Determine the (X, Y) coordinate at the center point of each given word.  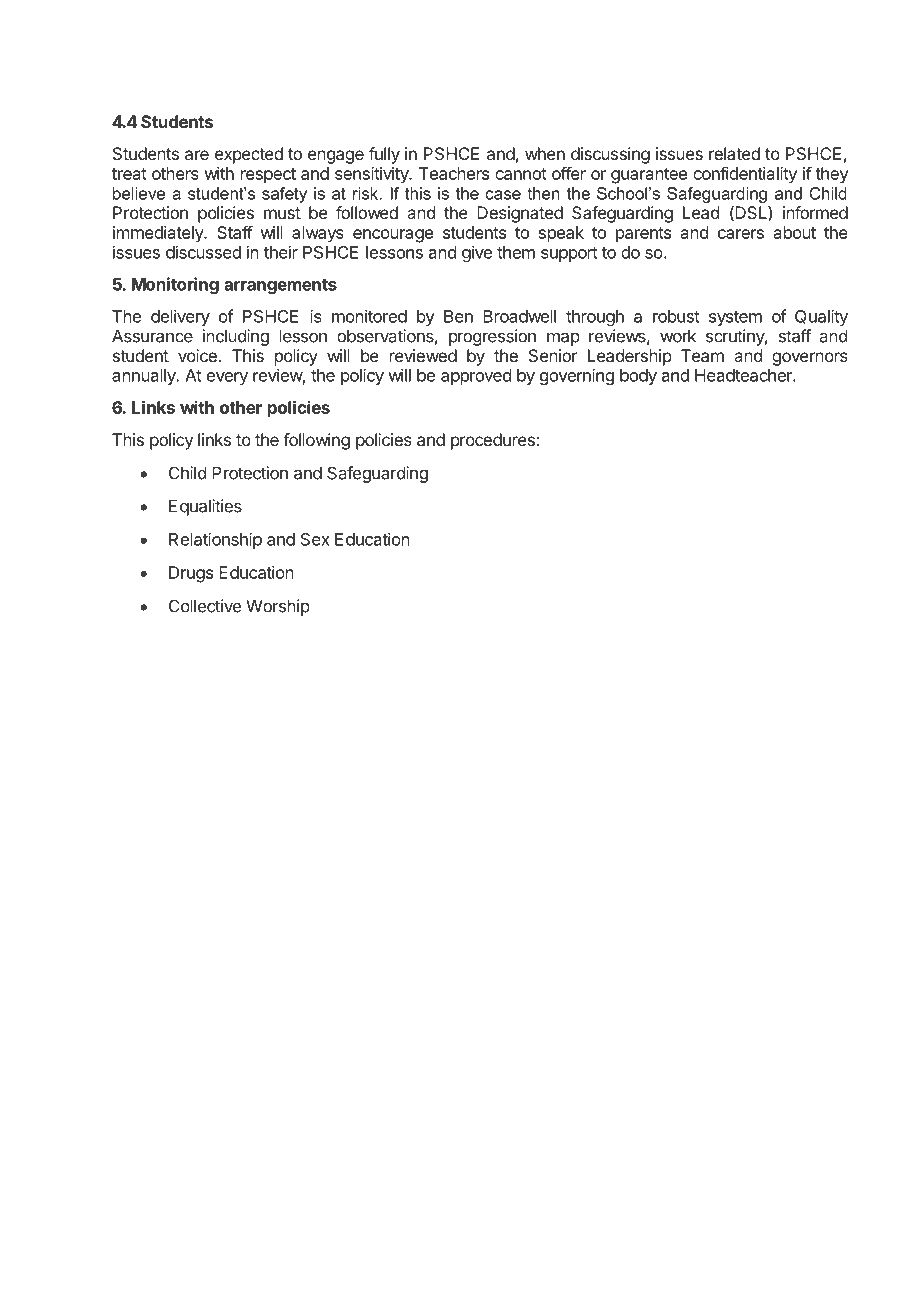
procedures (494, 441)
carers (741, 234)
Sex (315, 539)
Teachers (454, 173)
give (477, 253)
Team (702, 355)
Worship (278, 607)
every (227, 378)
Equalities (205, 507)
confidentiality (745, 175)
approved (476, 377)
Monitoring (175, 285)
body (638, 377)
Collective (205, 606)
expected (249, 155)
